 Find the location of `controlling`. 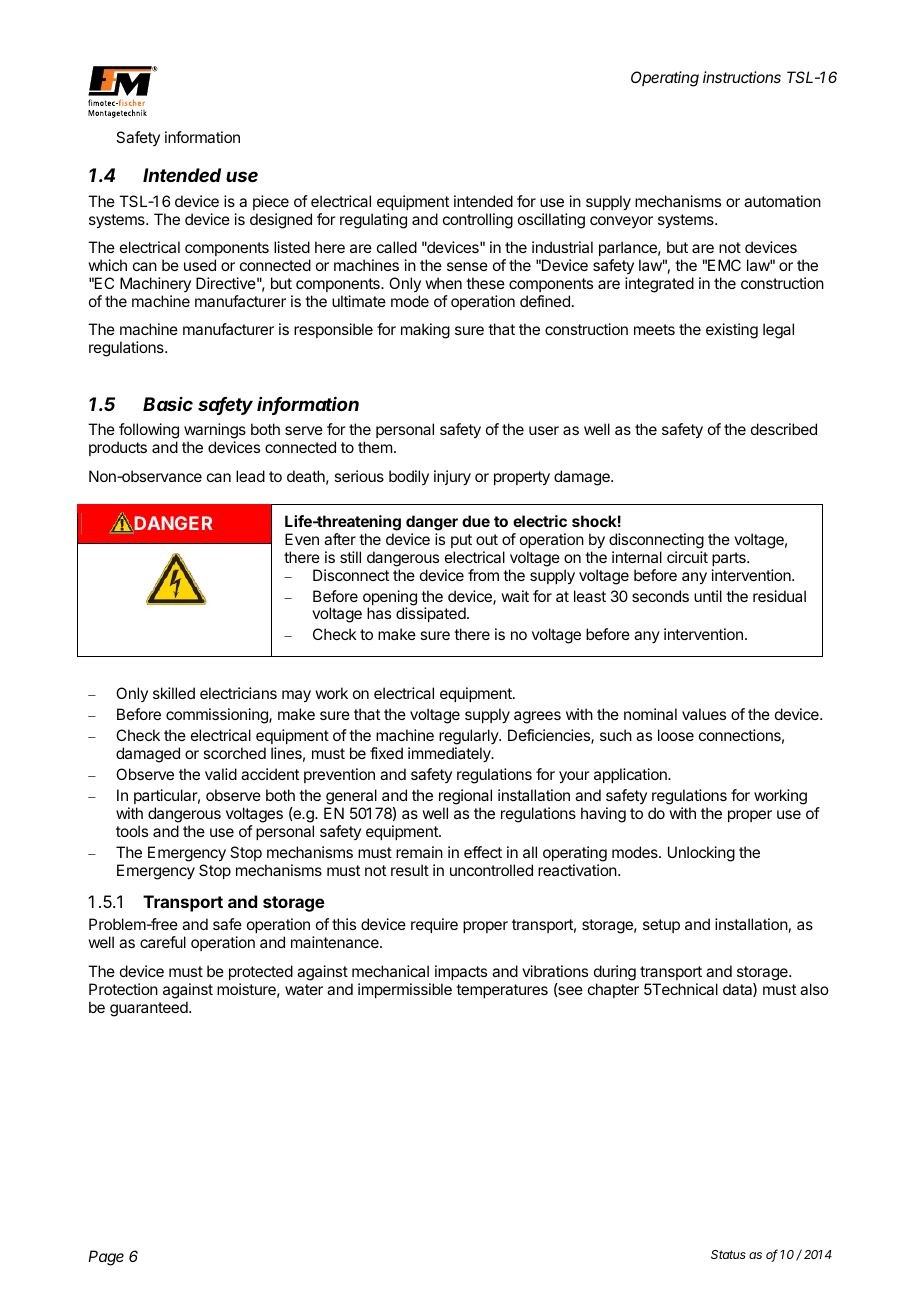

controlling is located at coordinates (478, 221).
